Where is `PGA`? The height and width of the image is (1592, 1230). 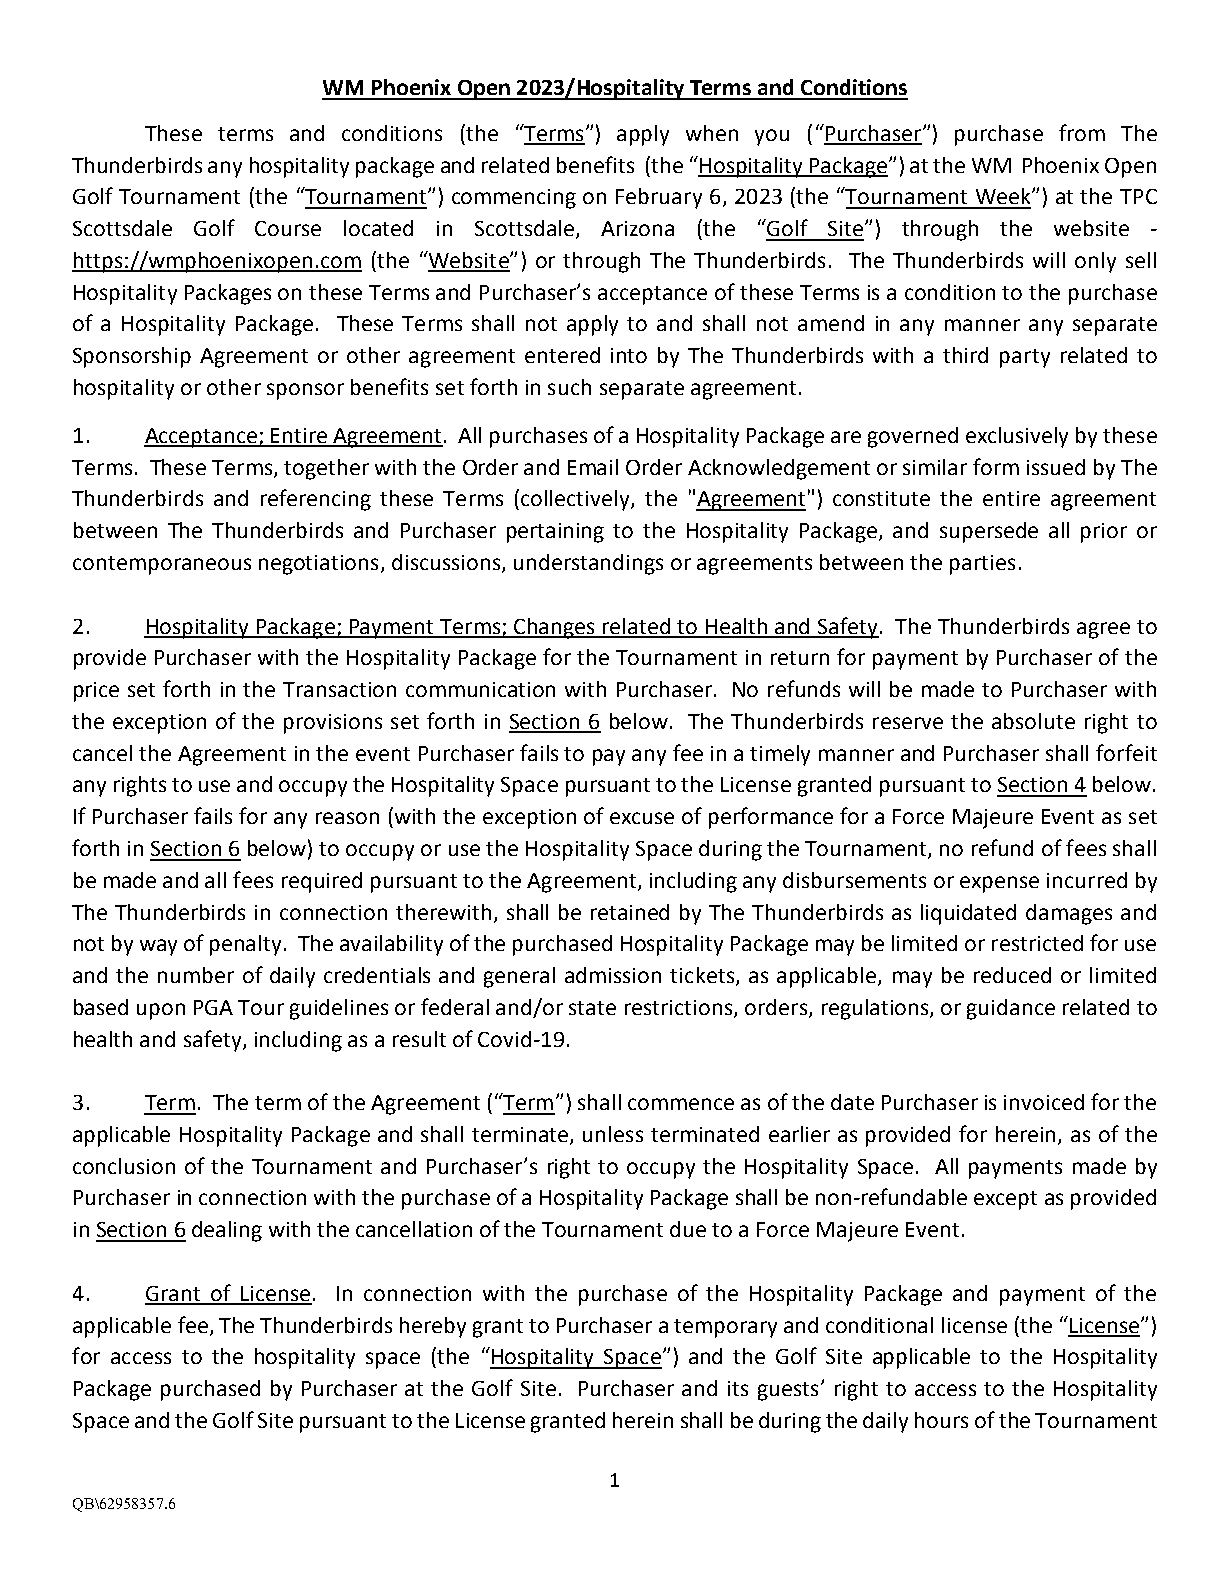
PGA is located at coordinates (213, 1007).
